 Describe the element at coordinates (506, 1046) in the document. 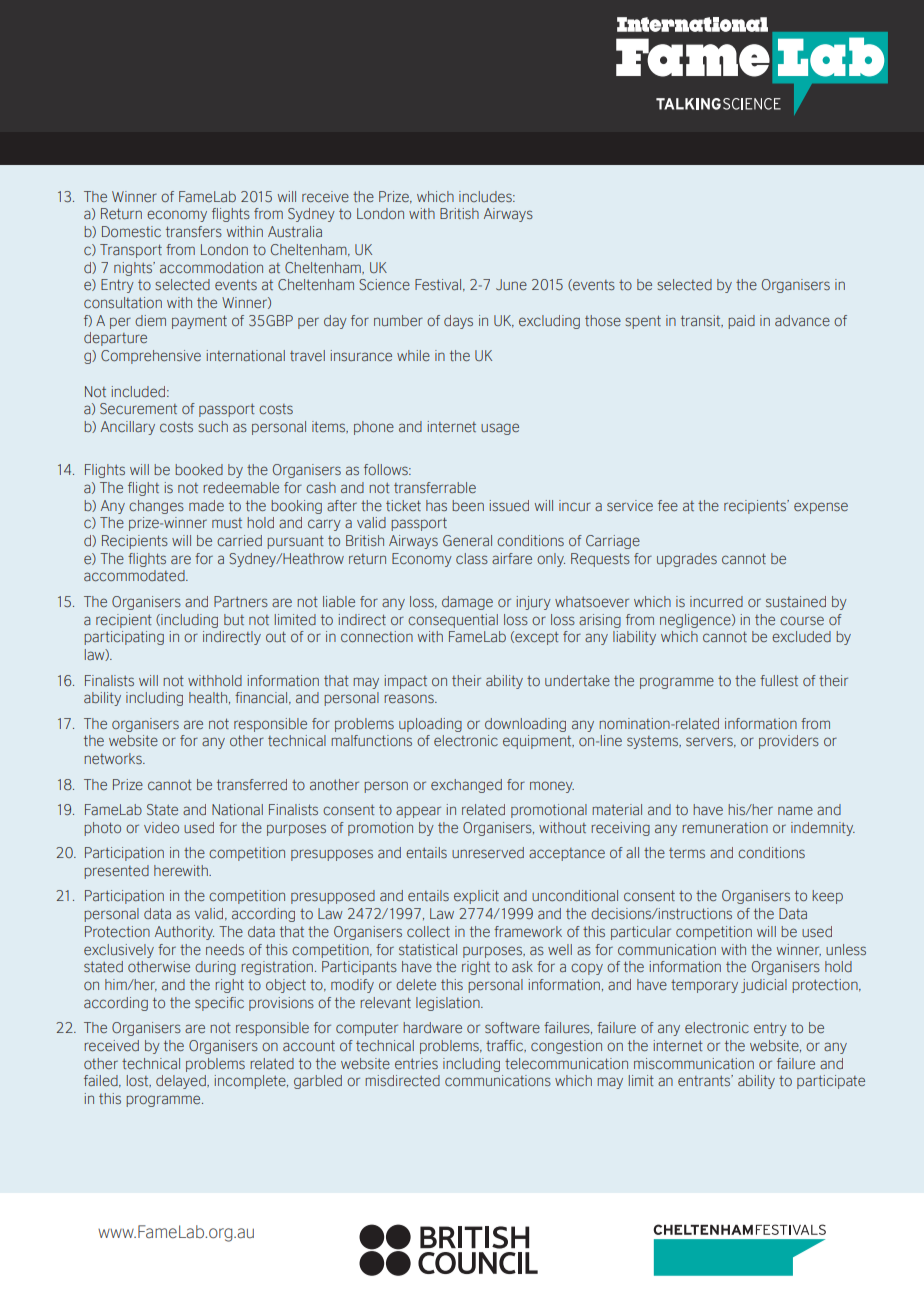

I see `traffic` at that location.
